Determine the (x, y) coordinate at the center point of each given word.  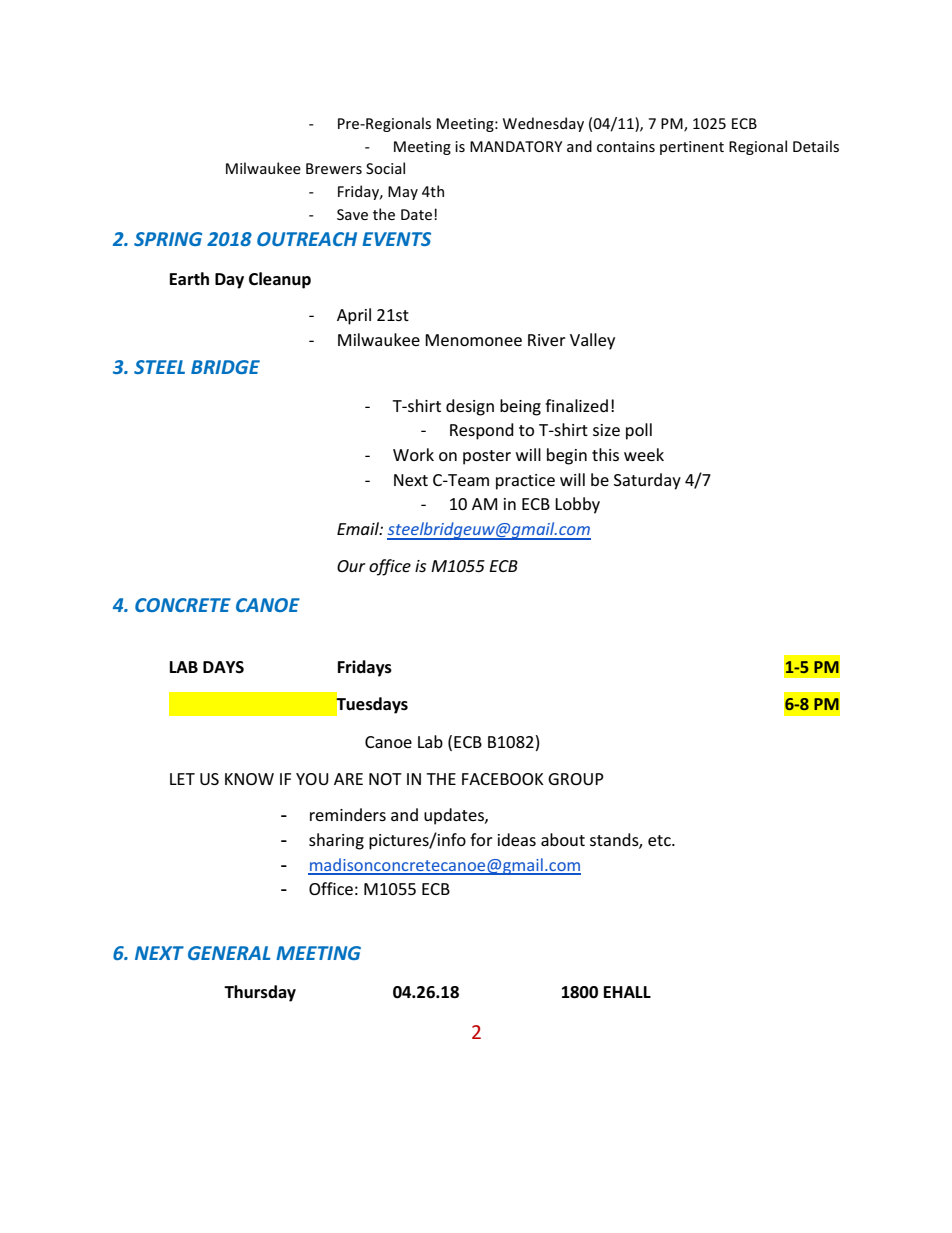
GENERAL (229, 953)
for (481, 839)
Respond (482, 431)
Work (413, 454)
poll (639, 431)
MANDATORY (516, 146)
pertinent (692, 148)
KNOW (249, 779)
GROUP (576, 779)
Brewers (334, 168)
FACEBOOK (503, 779)
